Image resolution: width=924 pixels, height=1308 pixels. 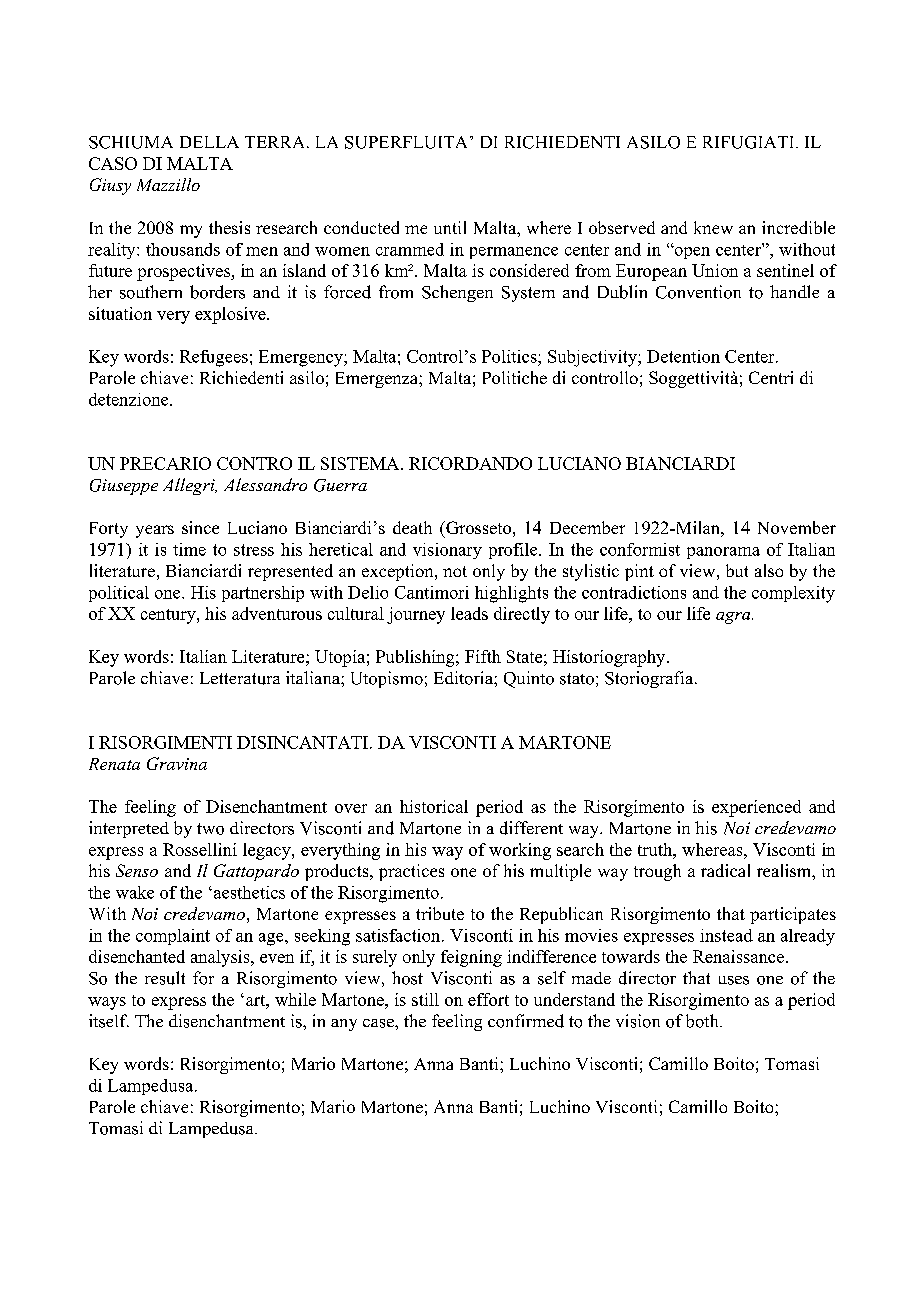 I want to click on DELLA, so click(x=209, y=142).
